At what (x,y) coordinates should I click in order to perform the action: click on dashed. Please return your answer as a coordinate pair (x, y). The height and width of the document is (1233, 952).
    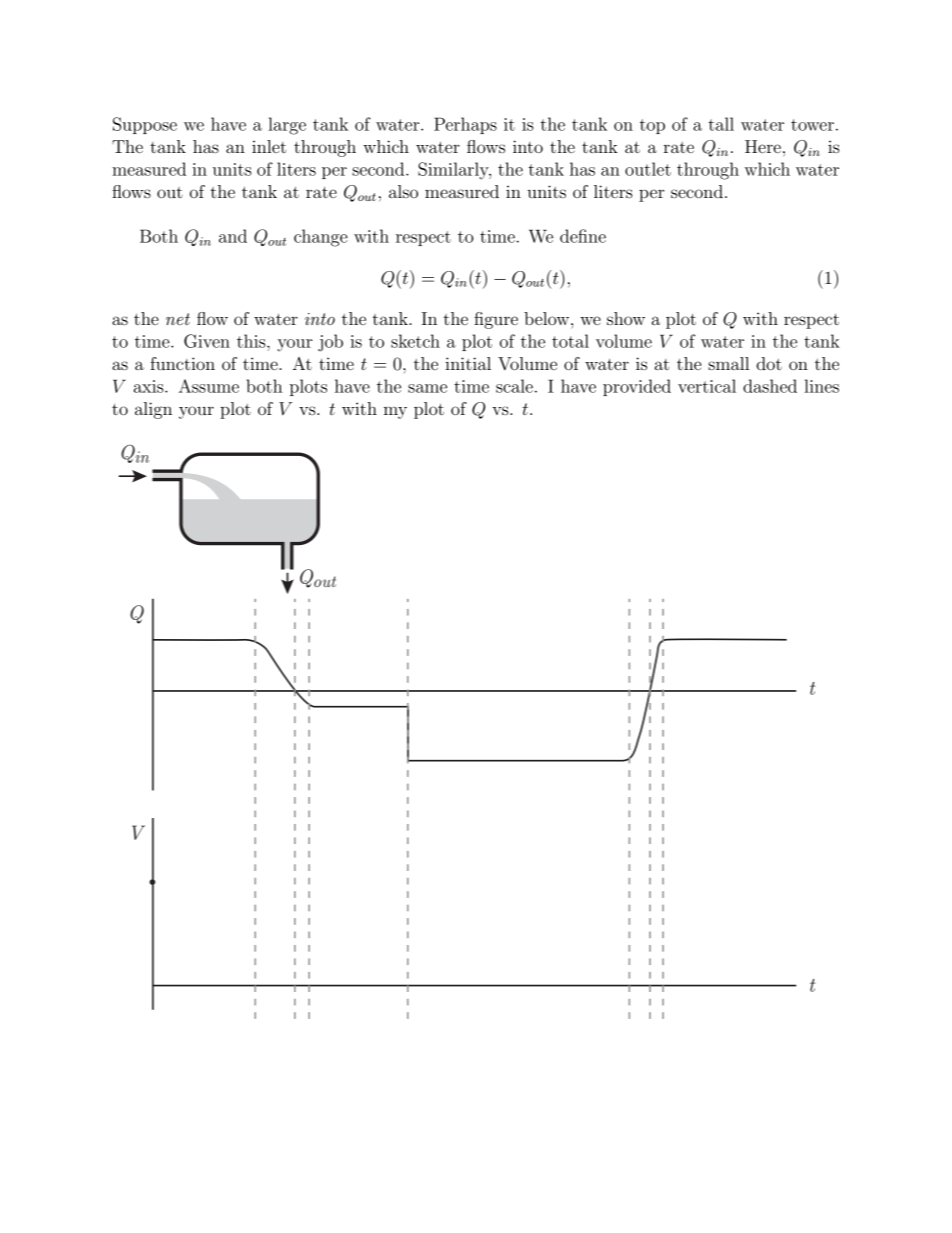
    Looking at the image, I should click on (770, 386).
